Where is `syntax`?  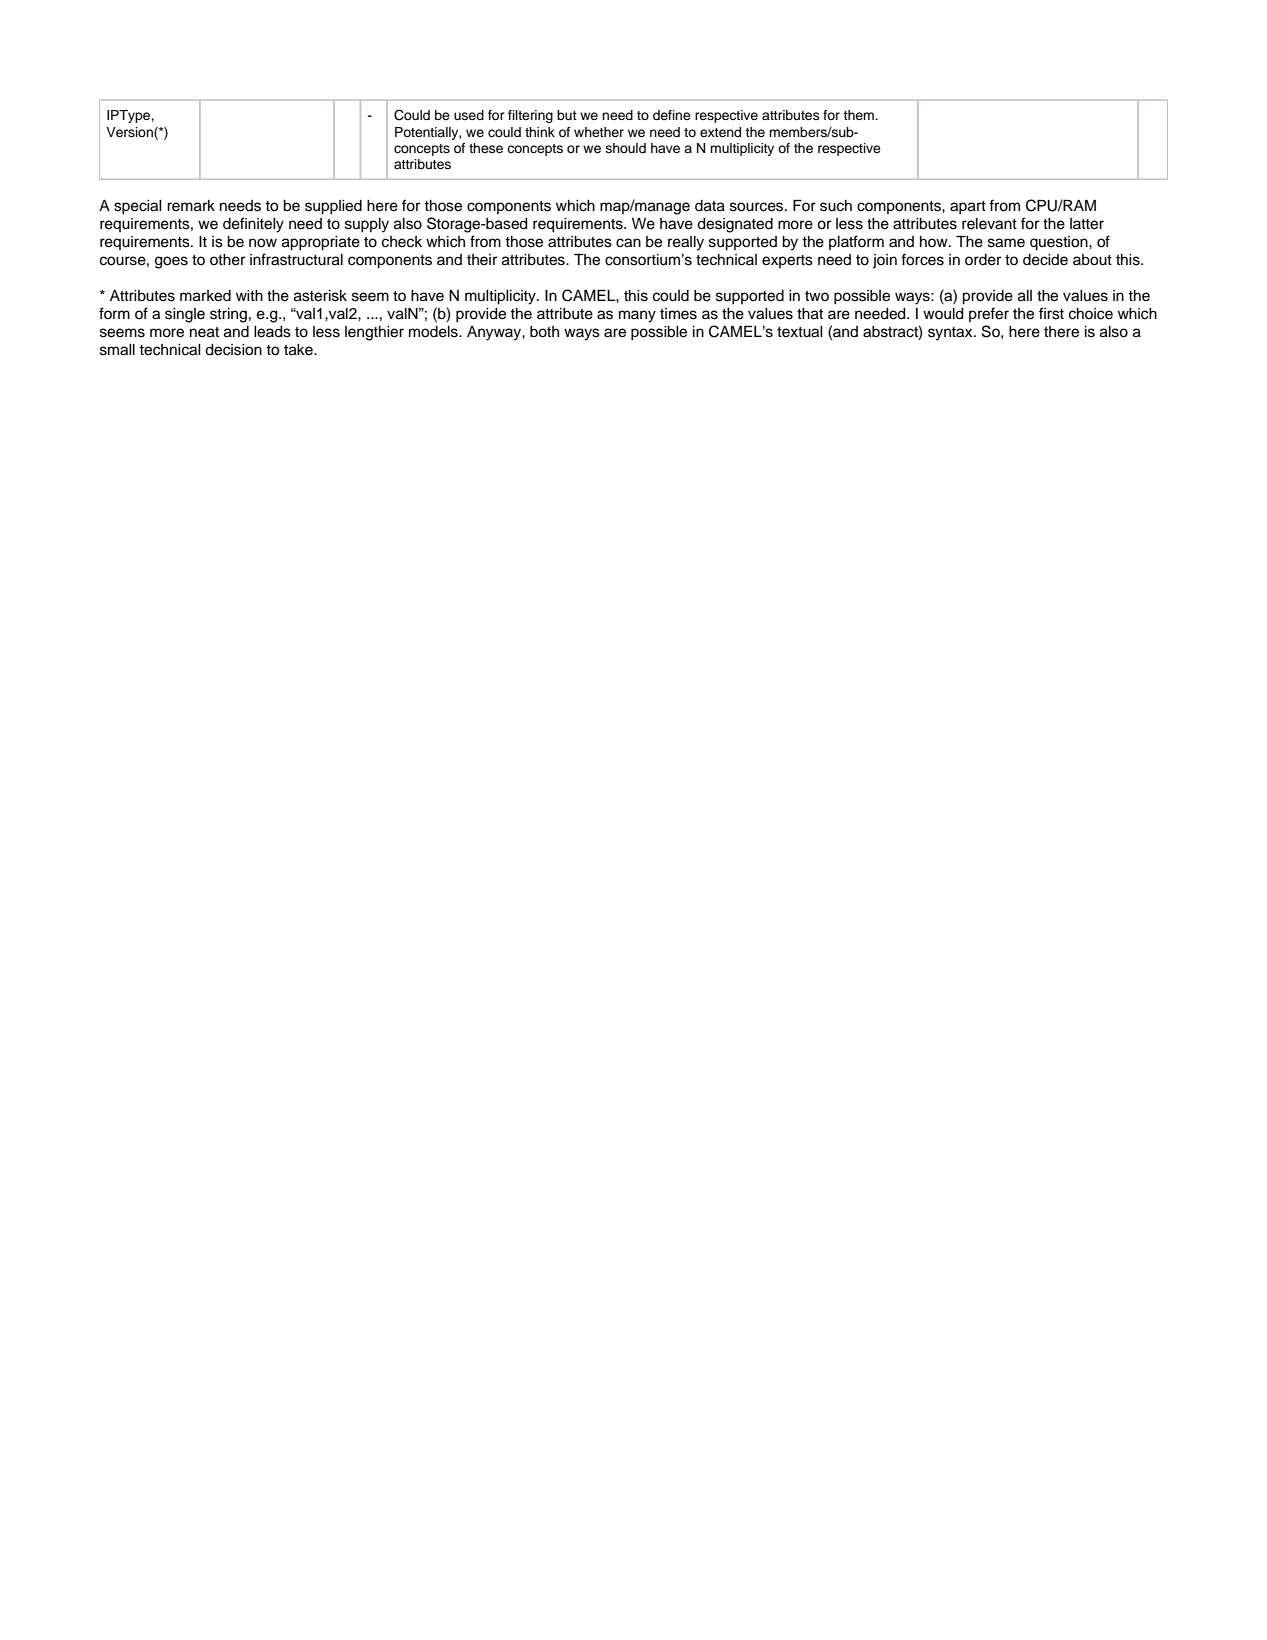
syntax is located at coordinates (951, 334).
